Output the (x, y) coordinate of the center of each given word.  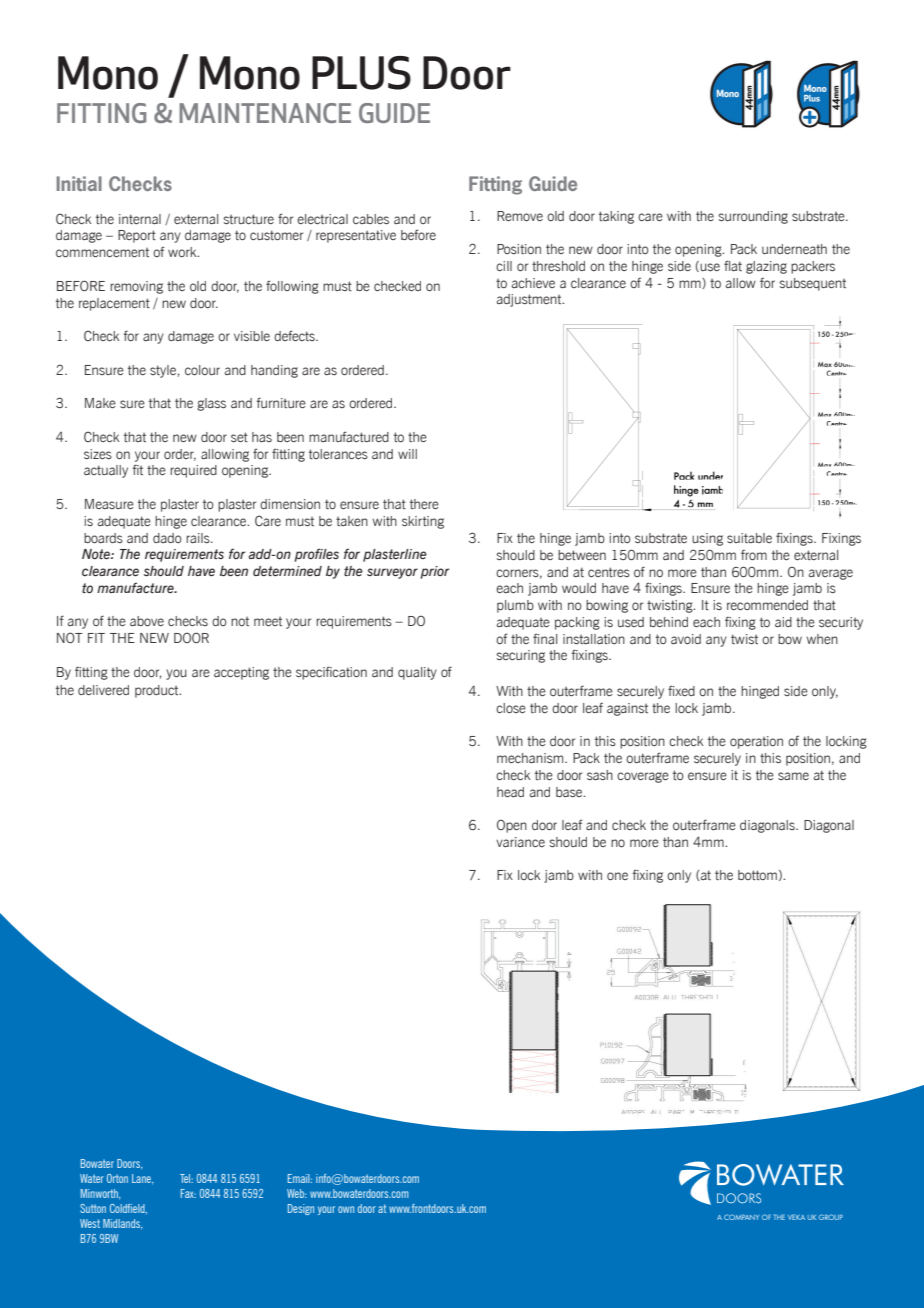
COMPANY (741, 1217)
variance (520, 842)
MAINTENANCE (265, 113)
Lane (142, 1179)
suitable (749, 538)
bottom (757, 875)
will (407, 454)
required (193, 471)
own (346, 1209)
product (158, 691)
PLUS (361, 73)
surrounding (753, 217)
